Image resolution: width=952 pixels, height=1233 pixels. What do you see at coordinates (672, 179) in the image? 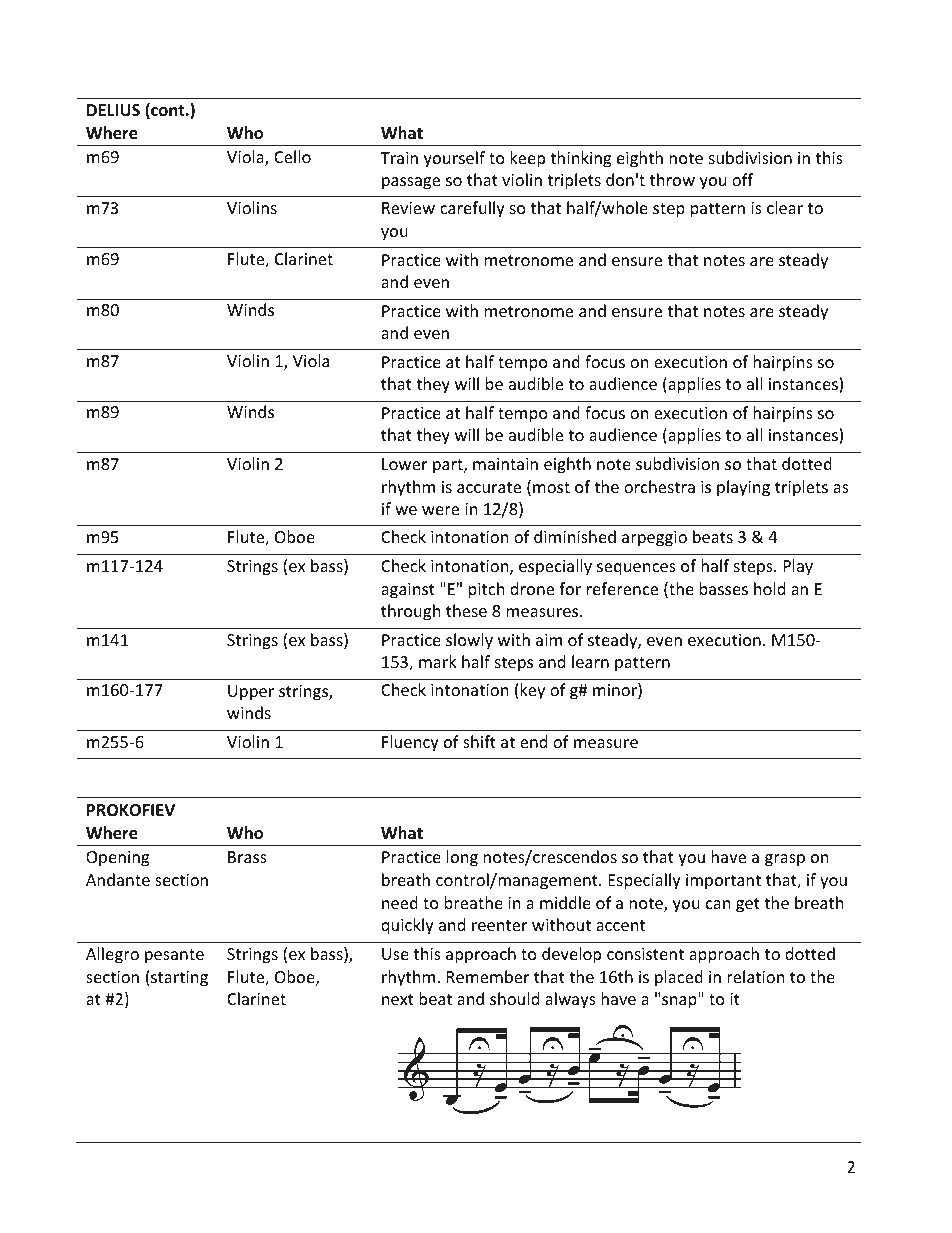
I see `throw` at bounding box center [672, 179].
